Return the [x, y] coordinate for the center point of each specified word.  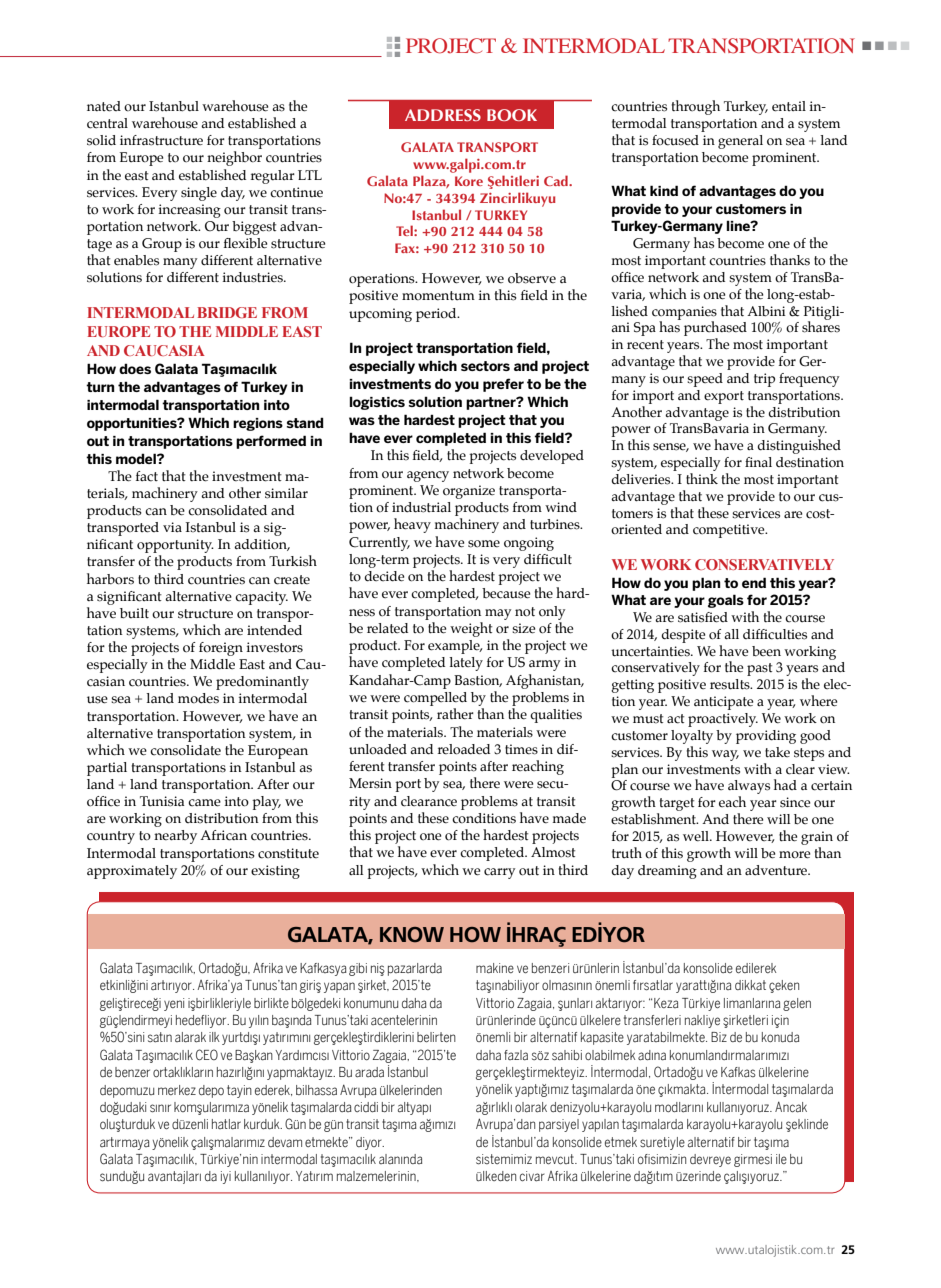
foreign [221, 649]
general [740, 142]
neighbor [234, 158]
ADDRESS [443, 115]
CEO [207, 1055]
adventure [777, 870]
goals [726, 601]
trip [764, 380]
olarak [531, 1107]
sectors [485, 366]
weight [471, 629]
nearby [175, 837]
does [135, 368]
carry [499, 873]
